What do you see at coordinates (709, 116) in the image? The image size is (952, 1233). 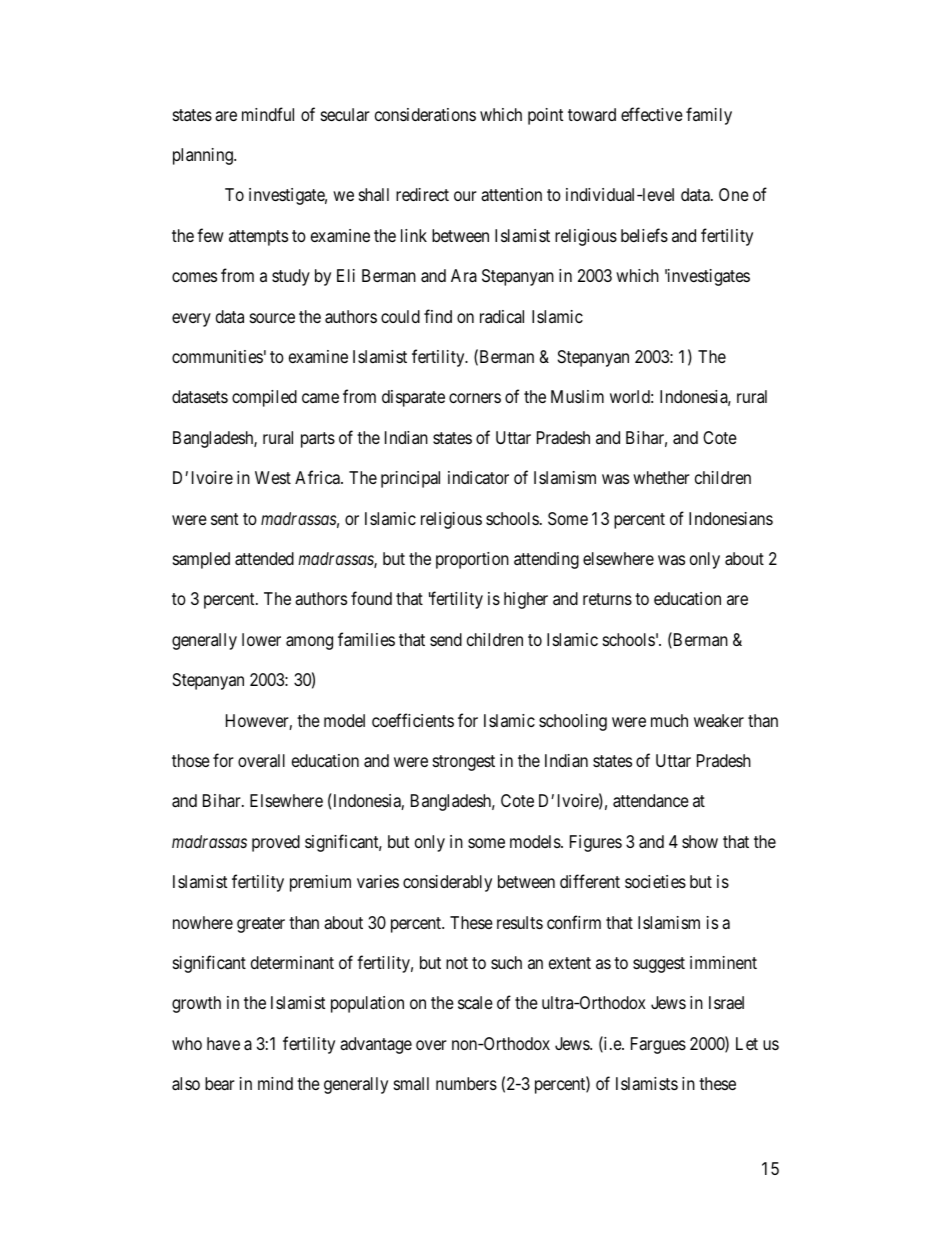 I see `family` at bounding box center [709, 116].
